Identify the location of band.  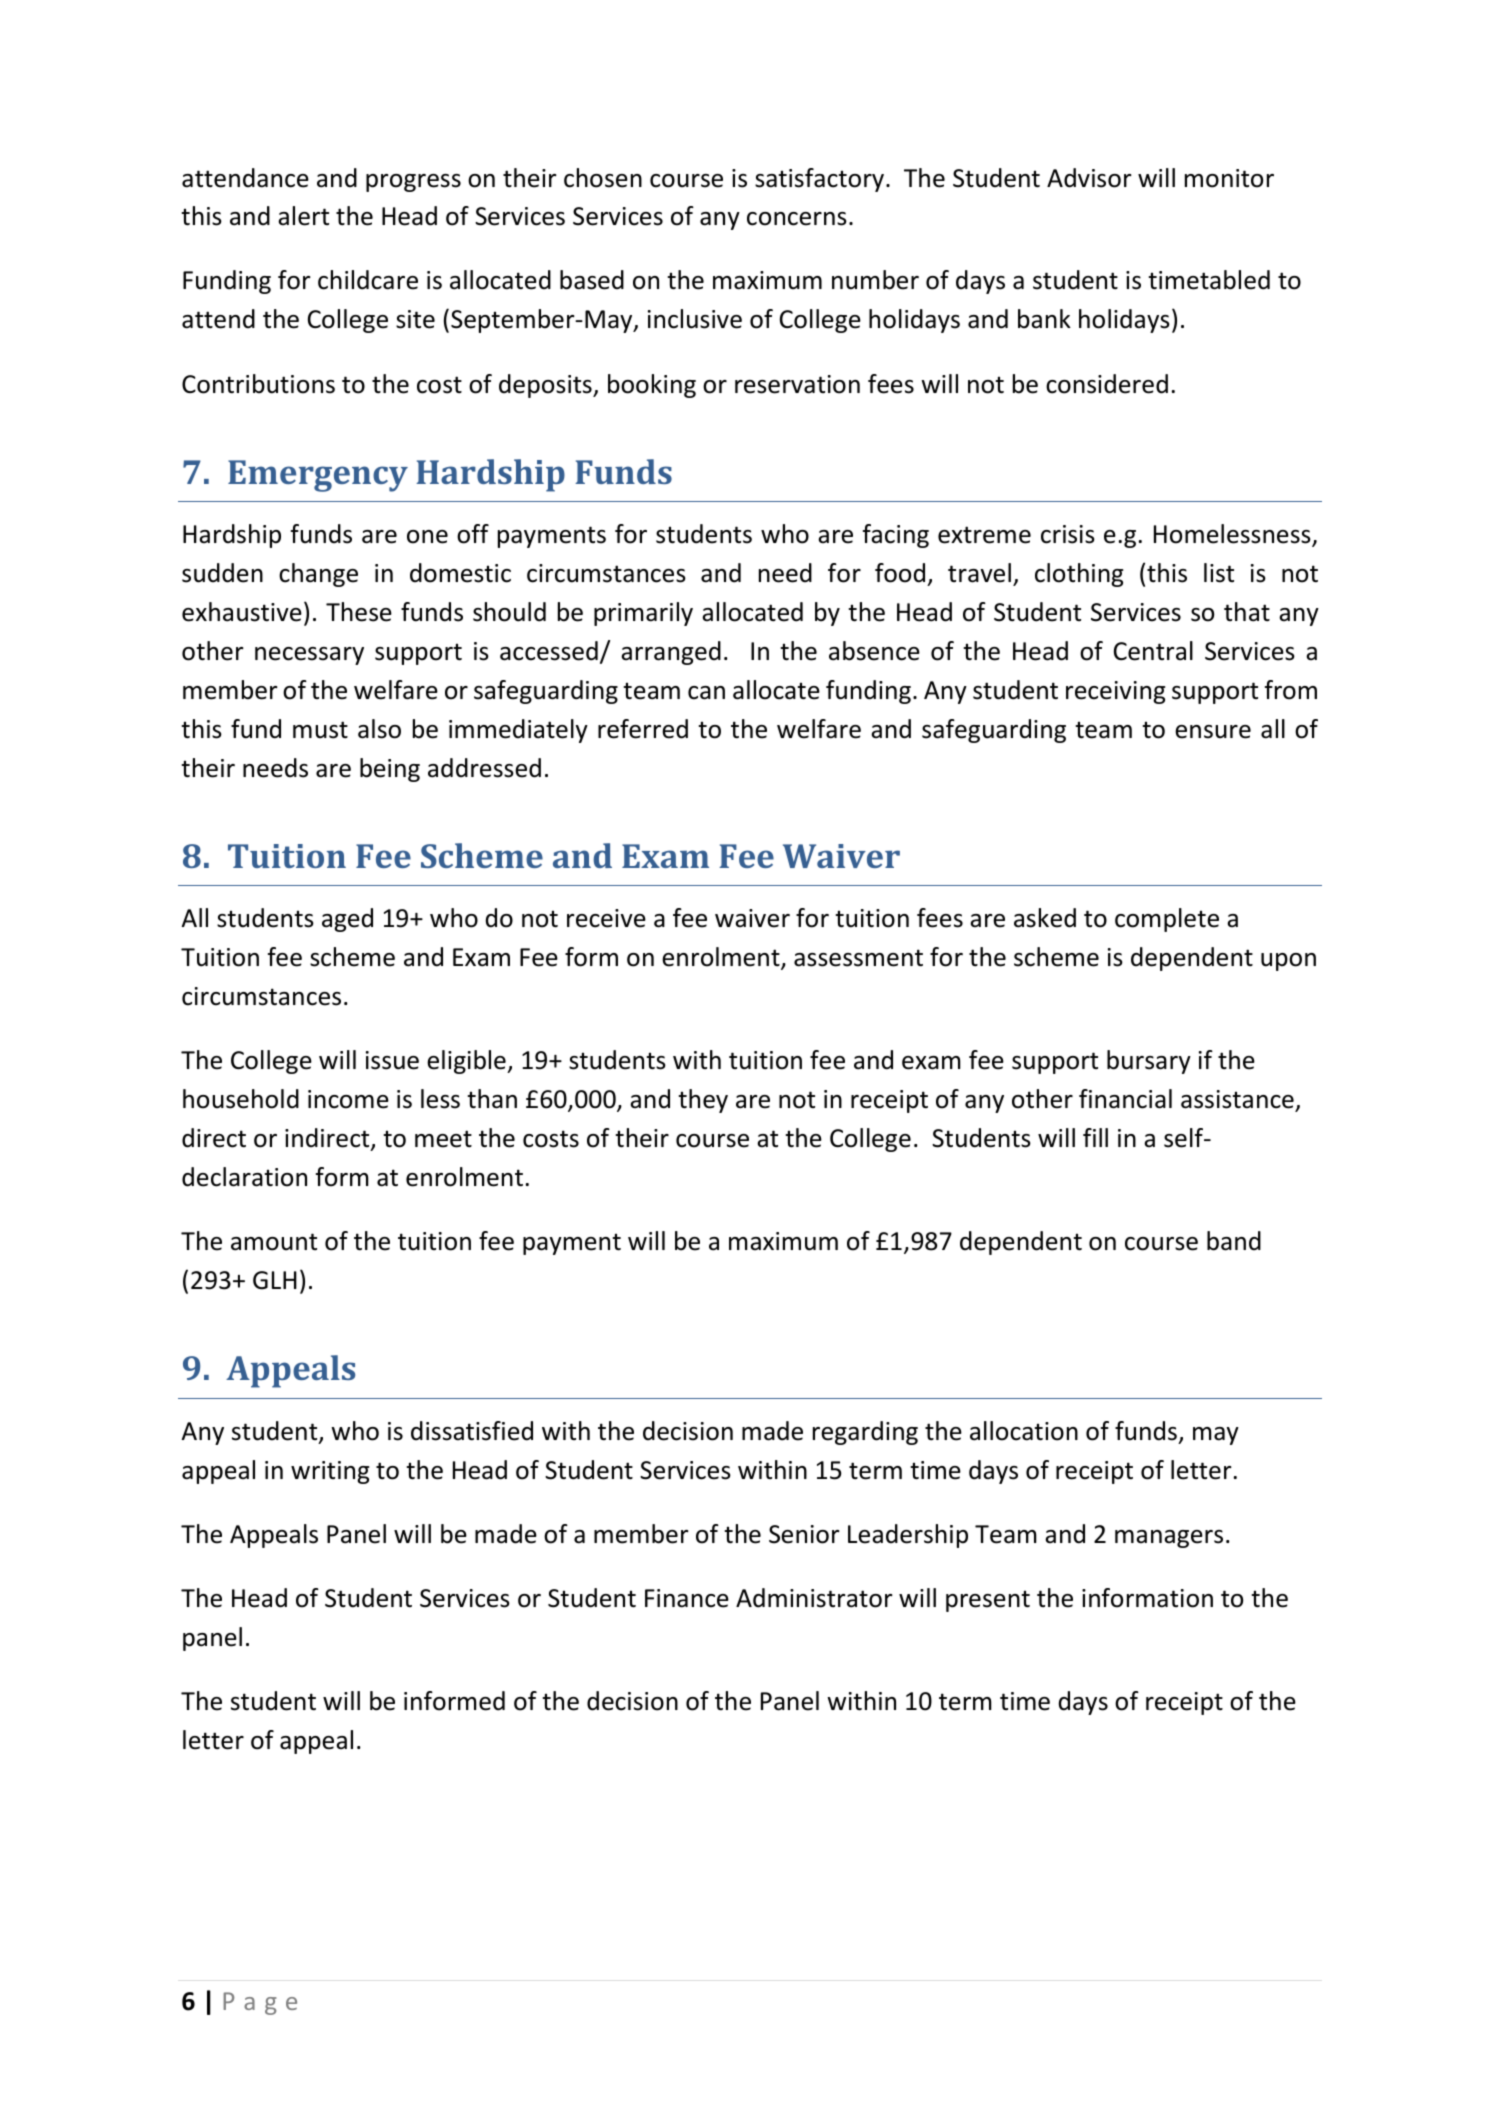
(1234, 1241).
